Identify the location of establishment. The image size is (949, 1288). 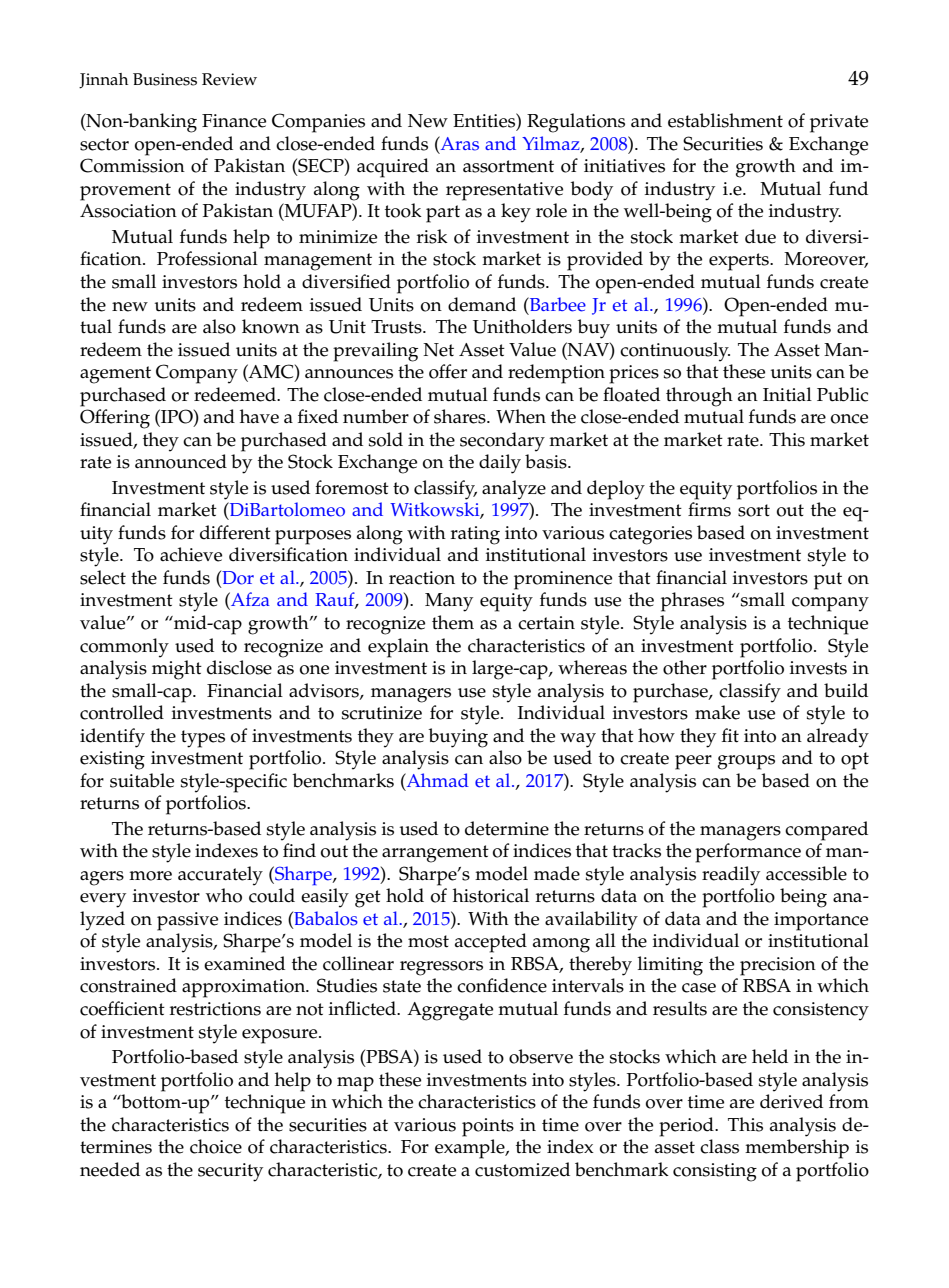
(725, 120).
